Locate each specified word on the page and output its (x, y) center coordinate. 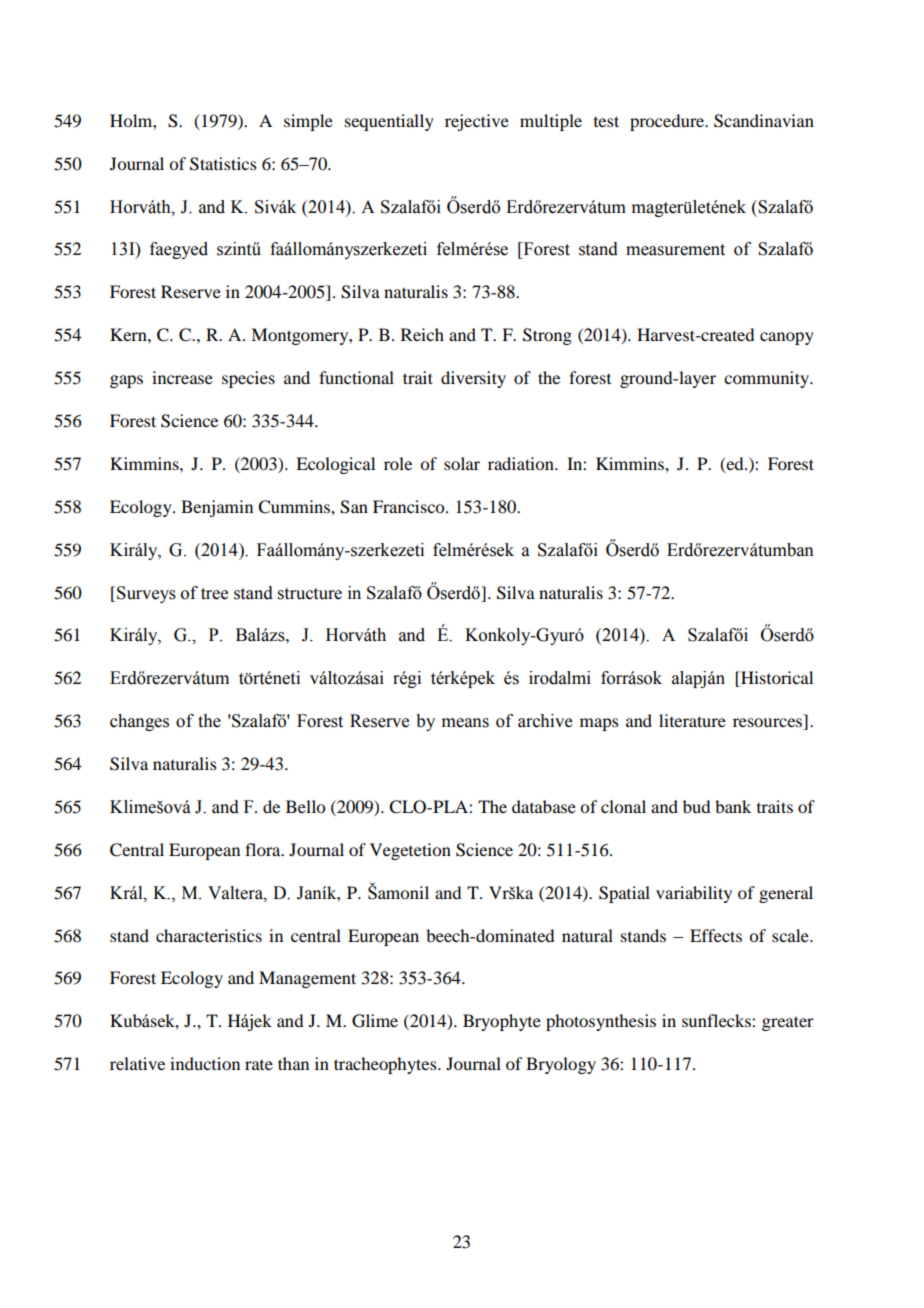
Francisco (410, 506)
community (768, 379)
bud (696, 806)
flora (264, 849)
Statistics (223, 164)
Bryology (561, 1065)
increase (182, 377)
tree (214, 594)
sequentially (389, 122)
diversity (473, 379)
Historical (776, 679)
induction (205, 1063)
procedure (668, 122)
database (544, 806)
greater (788, 1023)
